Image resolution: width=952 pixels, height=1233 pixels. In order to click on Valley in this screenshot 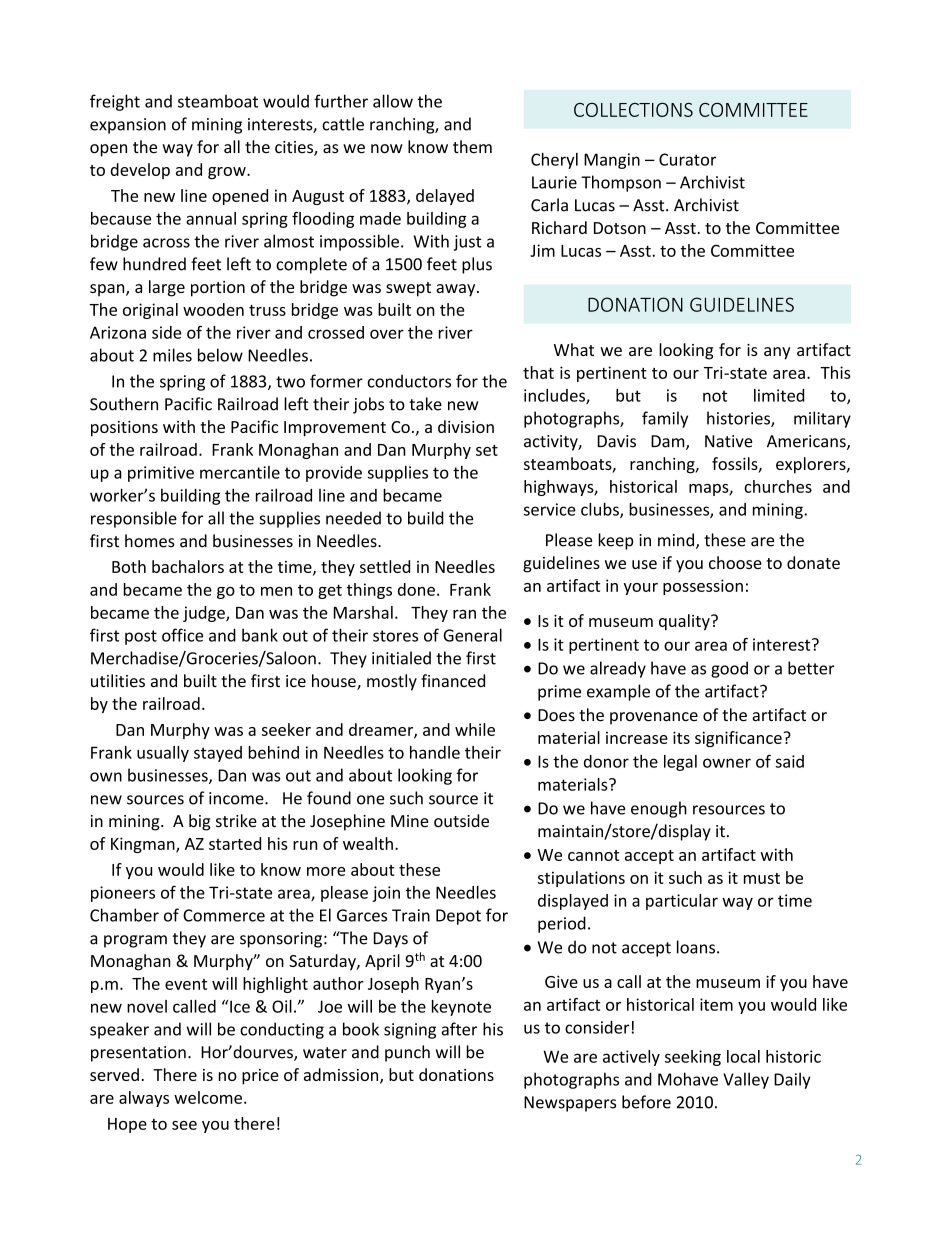, I will do `click(746, 1080)`.
